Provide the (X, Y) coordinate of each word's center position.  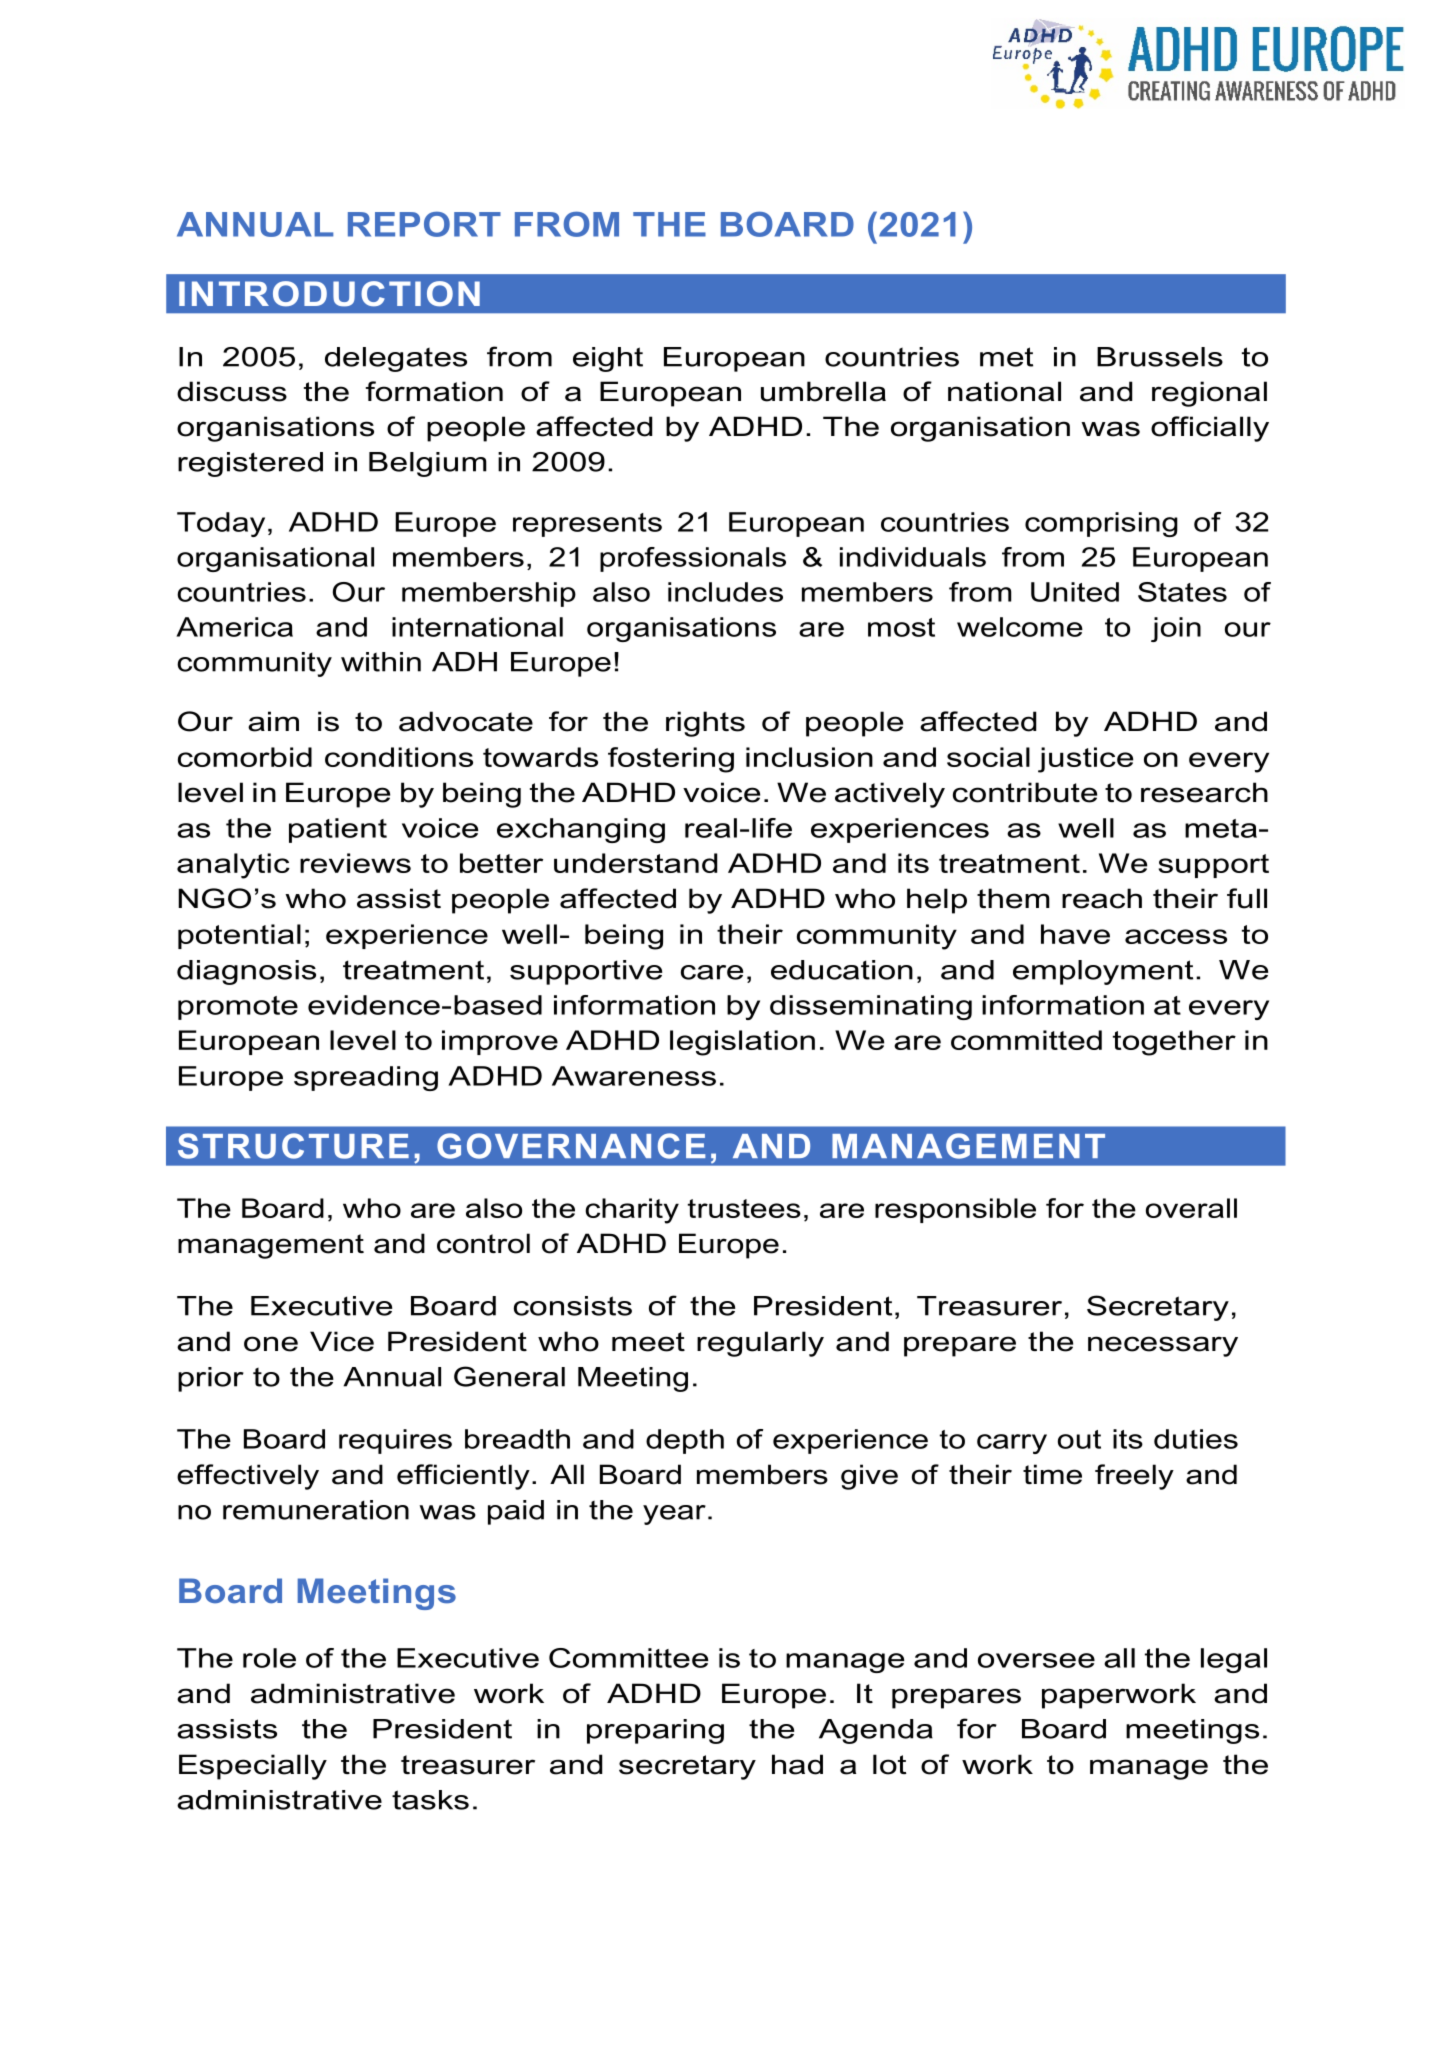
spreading (366, 1078)
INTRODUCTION (329, 294)
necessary (1163, 1346)
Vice (342, 1341)
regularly (760, 1344)
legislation (742, 1043)
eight (608, 359)
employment (1103, 972)
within (381, 662)
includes (725, 592)
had (797, 1764)
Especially (253, 1767)
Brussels (1160, 357)
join (1176, 629)
